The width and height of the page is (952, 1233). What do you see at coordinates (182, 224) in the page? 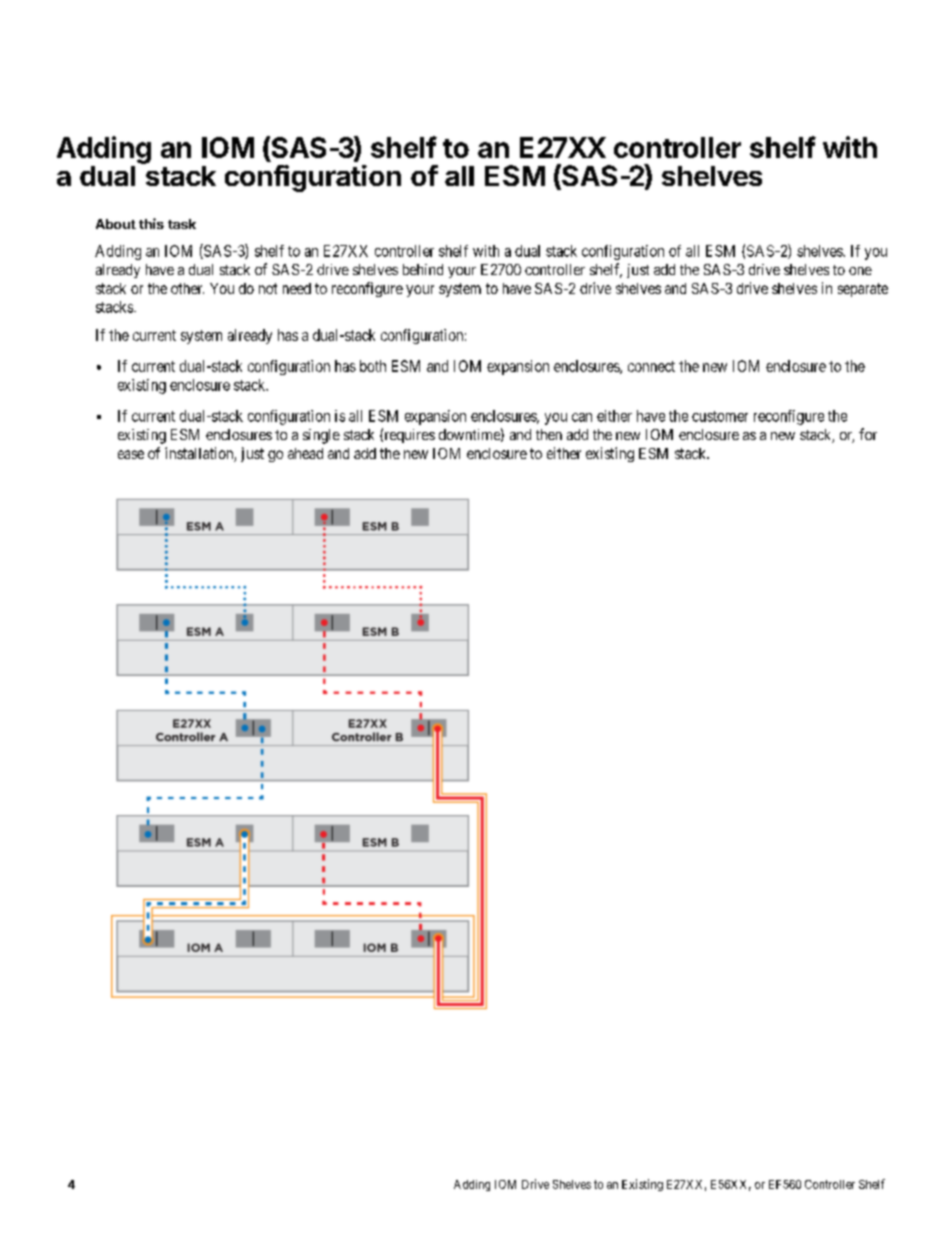
I see `task` at bounding box center [182, 224].
